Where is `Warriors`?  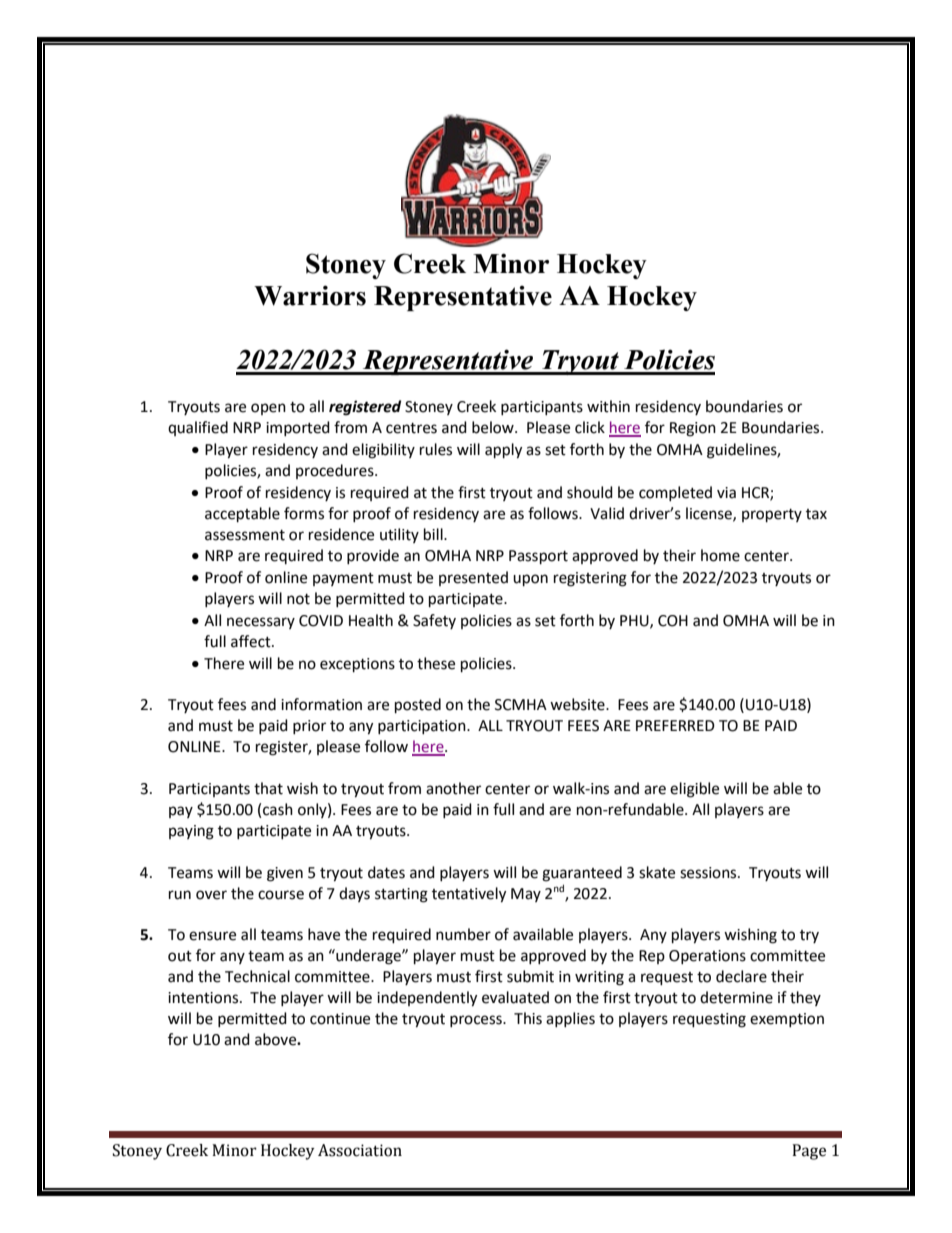
Warriors is located at coordinates (310, 295).
